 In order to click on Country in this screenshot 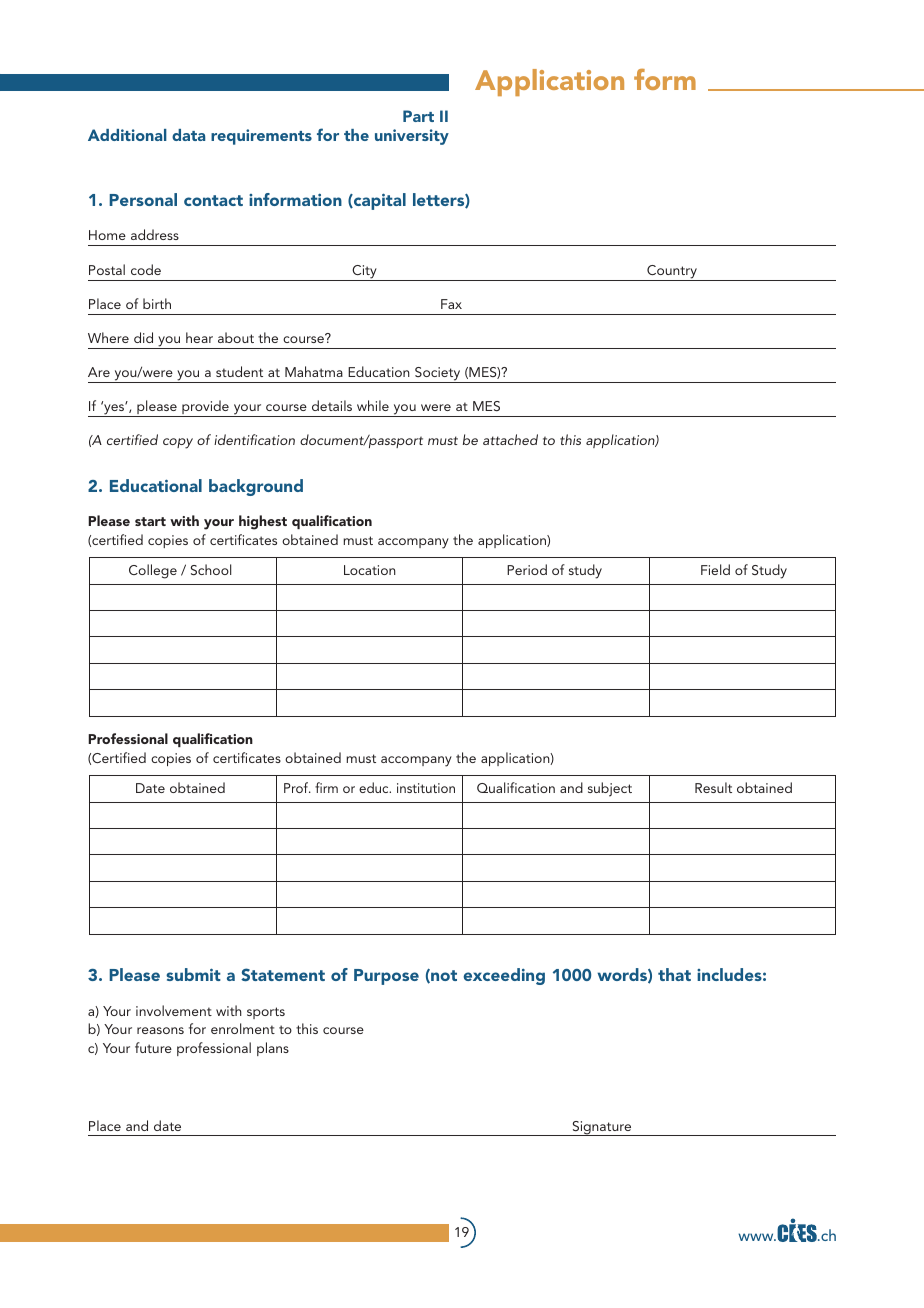, I will do `click(672, 273)`.
